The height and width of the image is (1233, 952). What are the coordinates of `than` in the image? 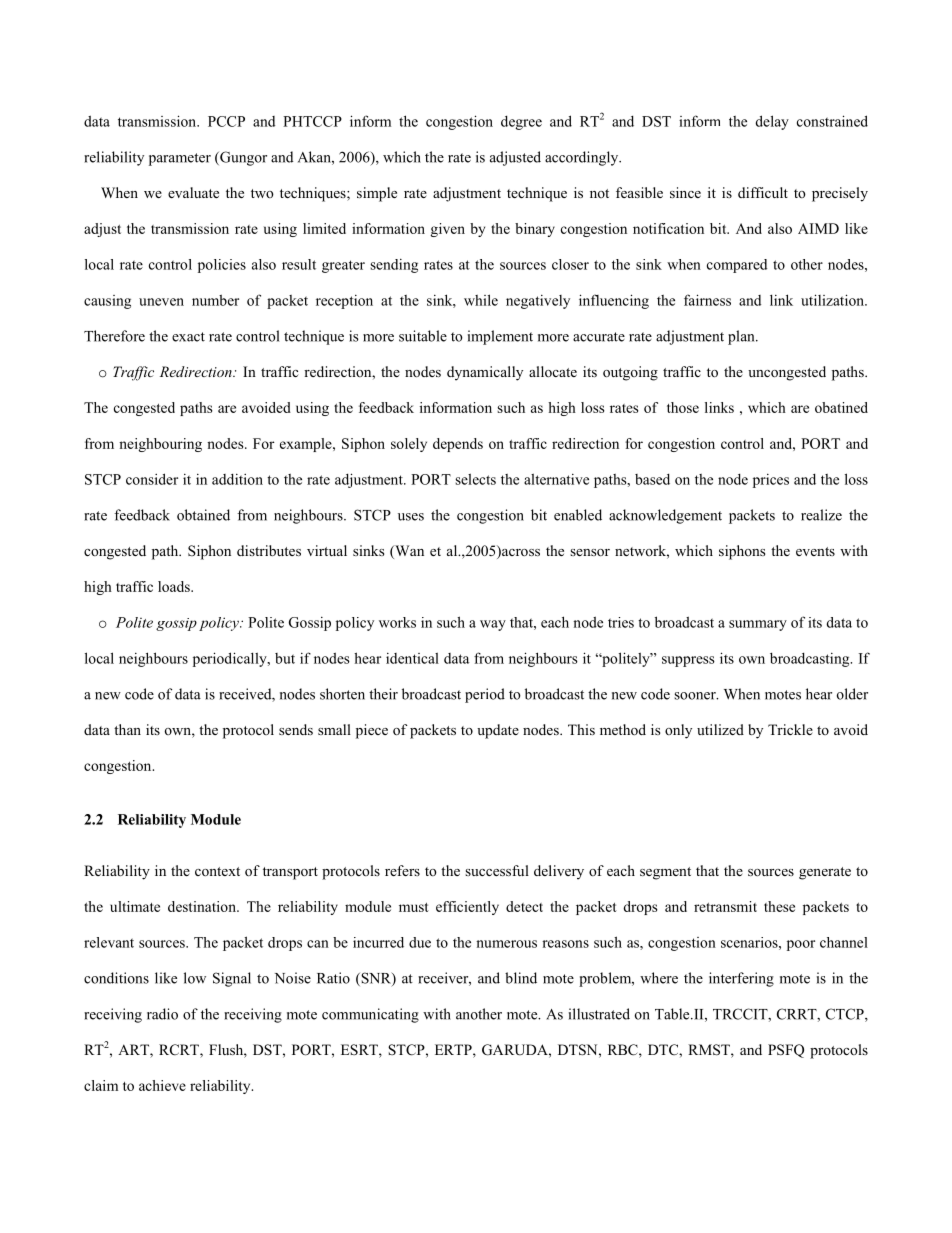 It's located at (127, 729).
